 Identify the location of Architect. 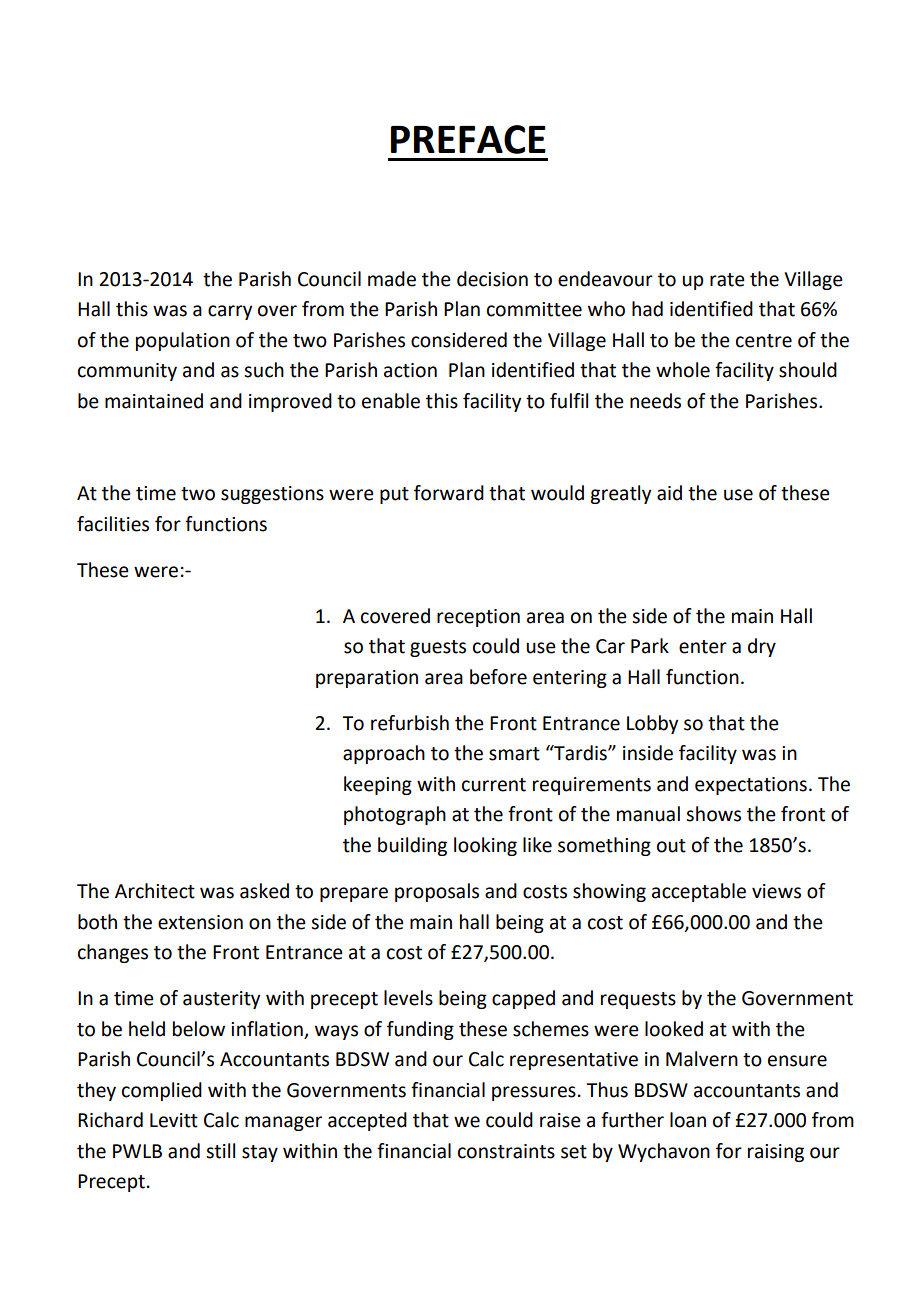
(155, 891).
